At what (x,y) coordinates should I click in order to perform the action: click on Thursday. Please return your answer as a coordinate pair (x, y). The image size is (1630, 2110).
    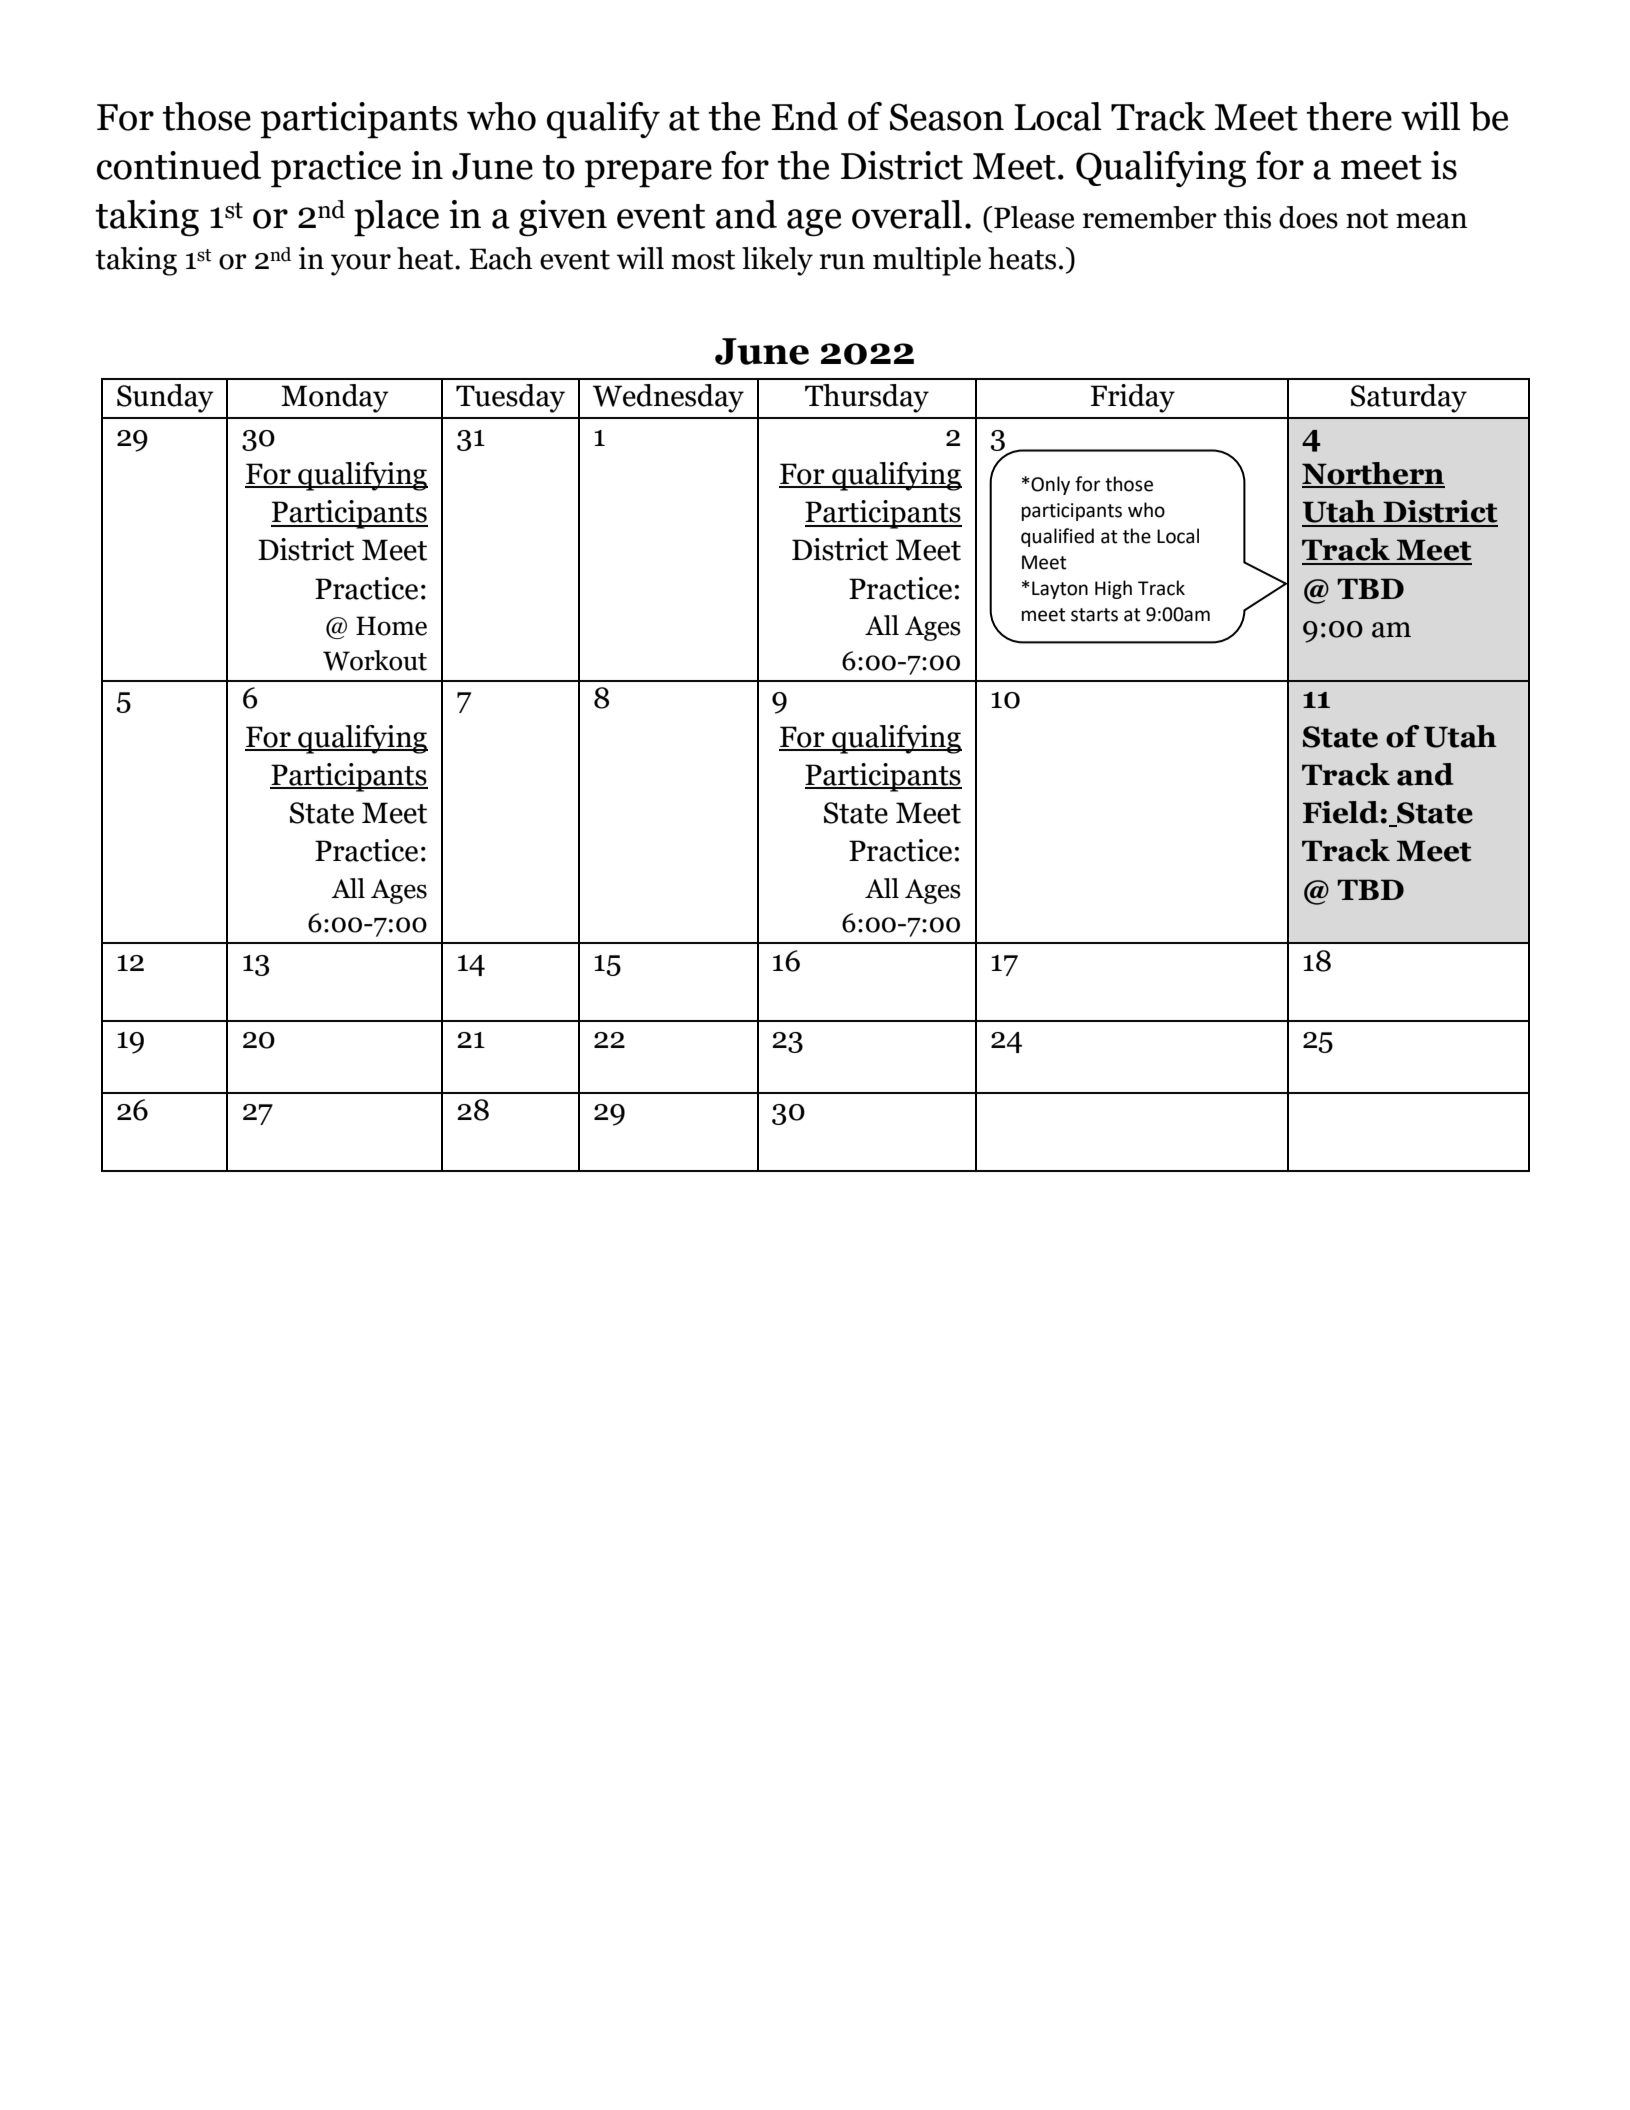
    Looking at the image, I should click on (867, 398).
